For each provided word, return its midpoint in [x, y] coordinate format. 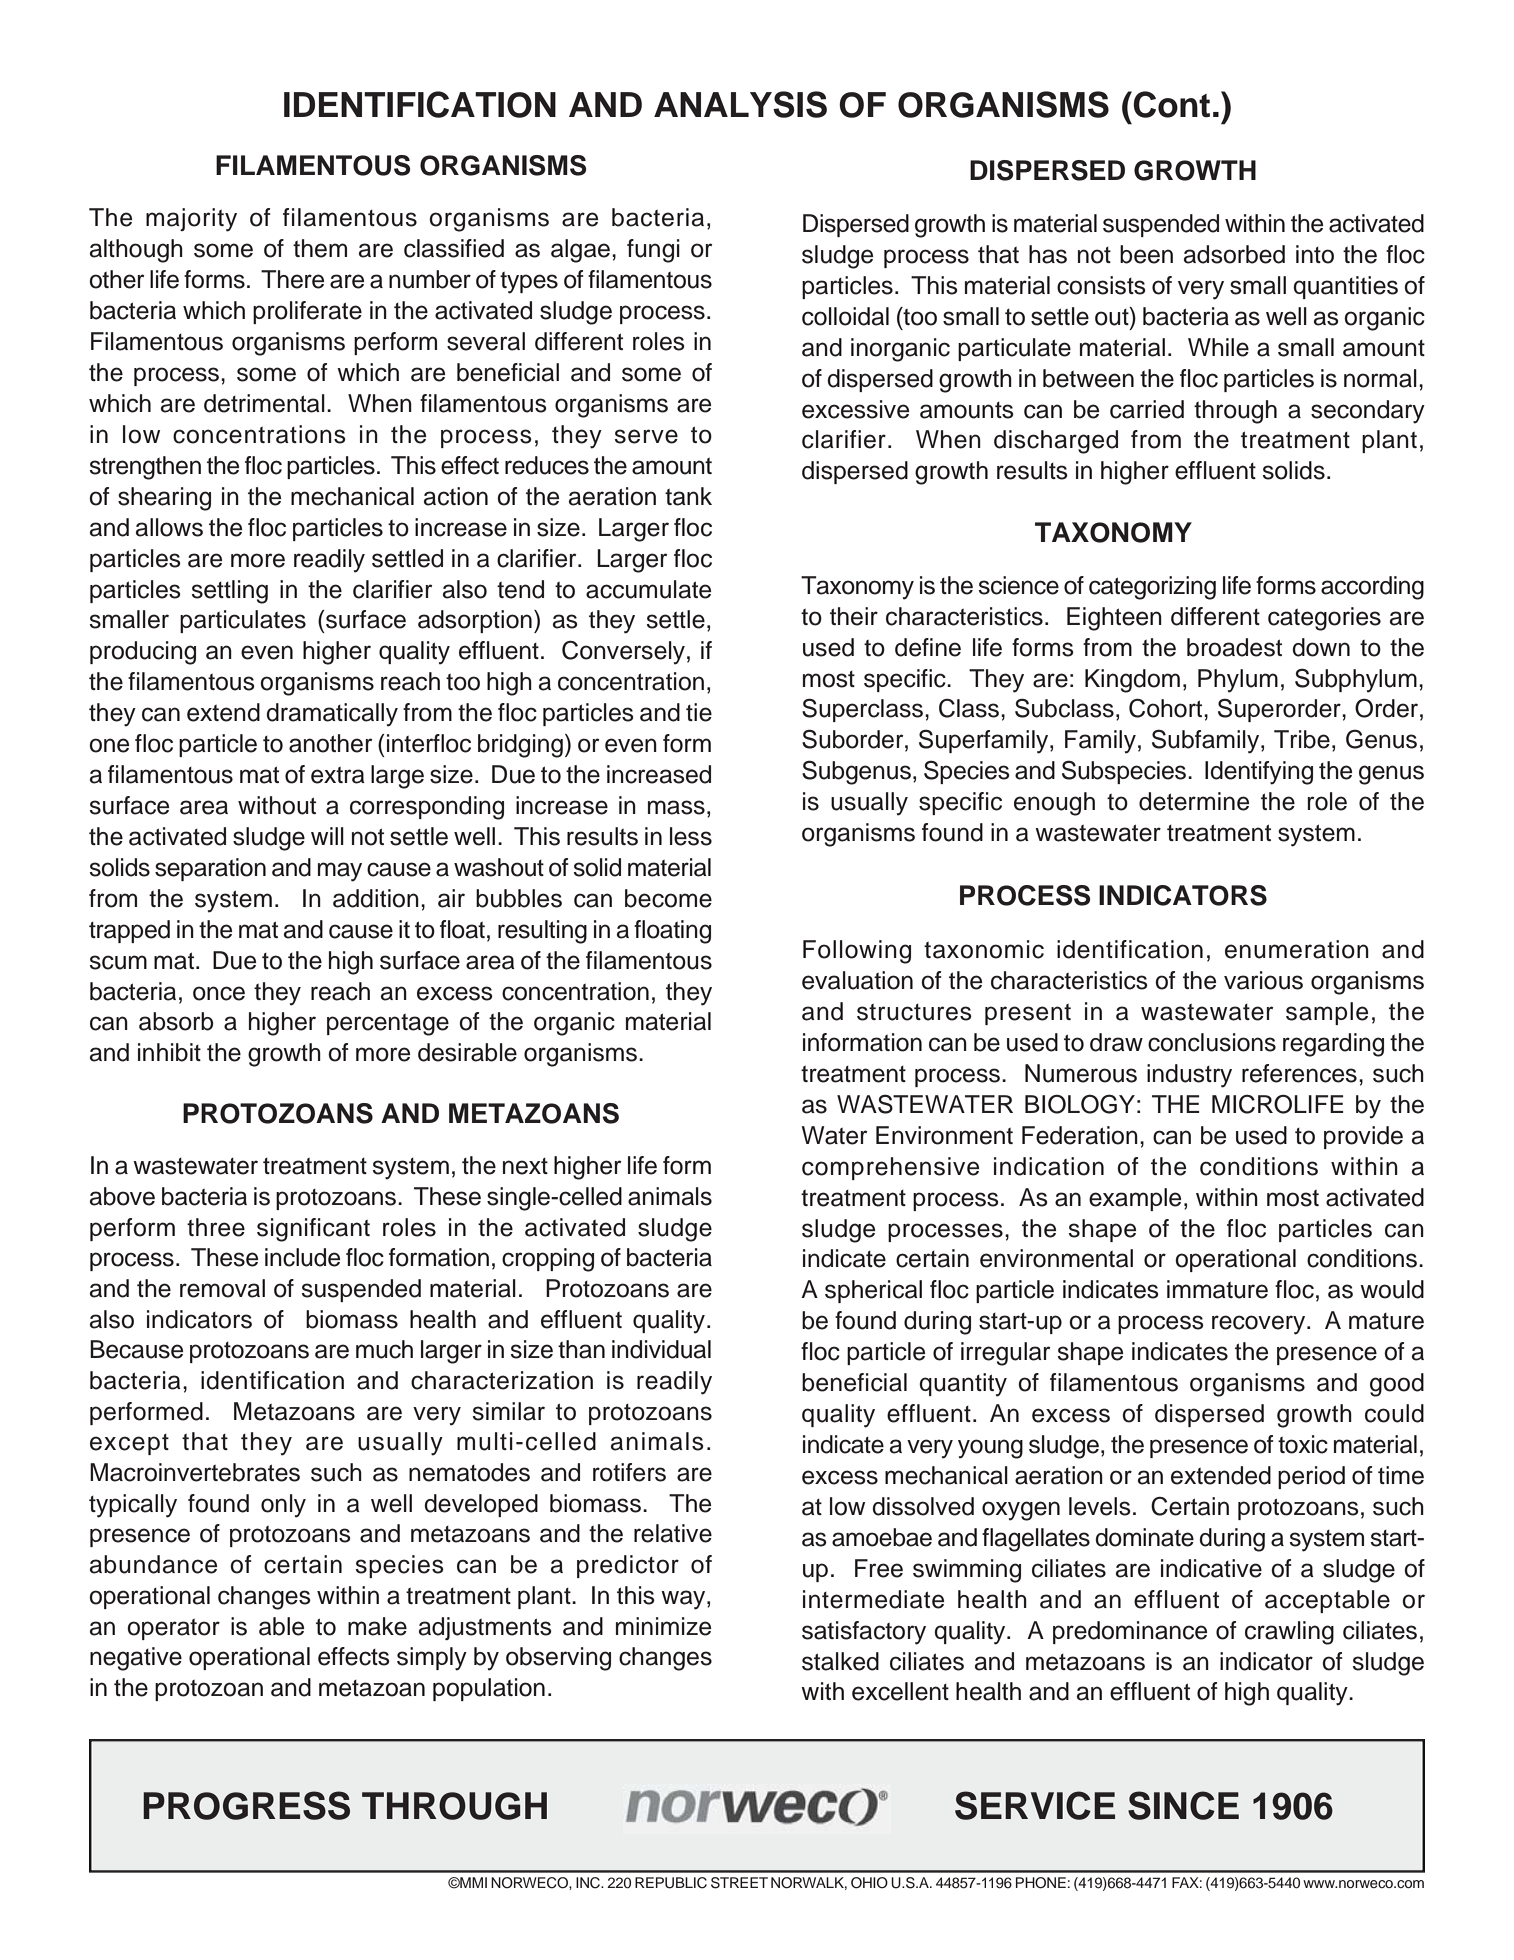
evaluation [857, 980]
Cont [1171, 104]
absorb [176, 1021]
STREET [739, 1883]
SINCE [1183, 1805]
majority [191, 220]
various [1263, 980]
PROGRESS [246, 1805]
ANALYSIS [740, 104]
